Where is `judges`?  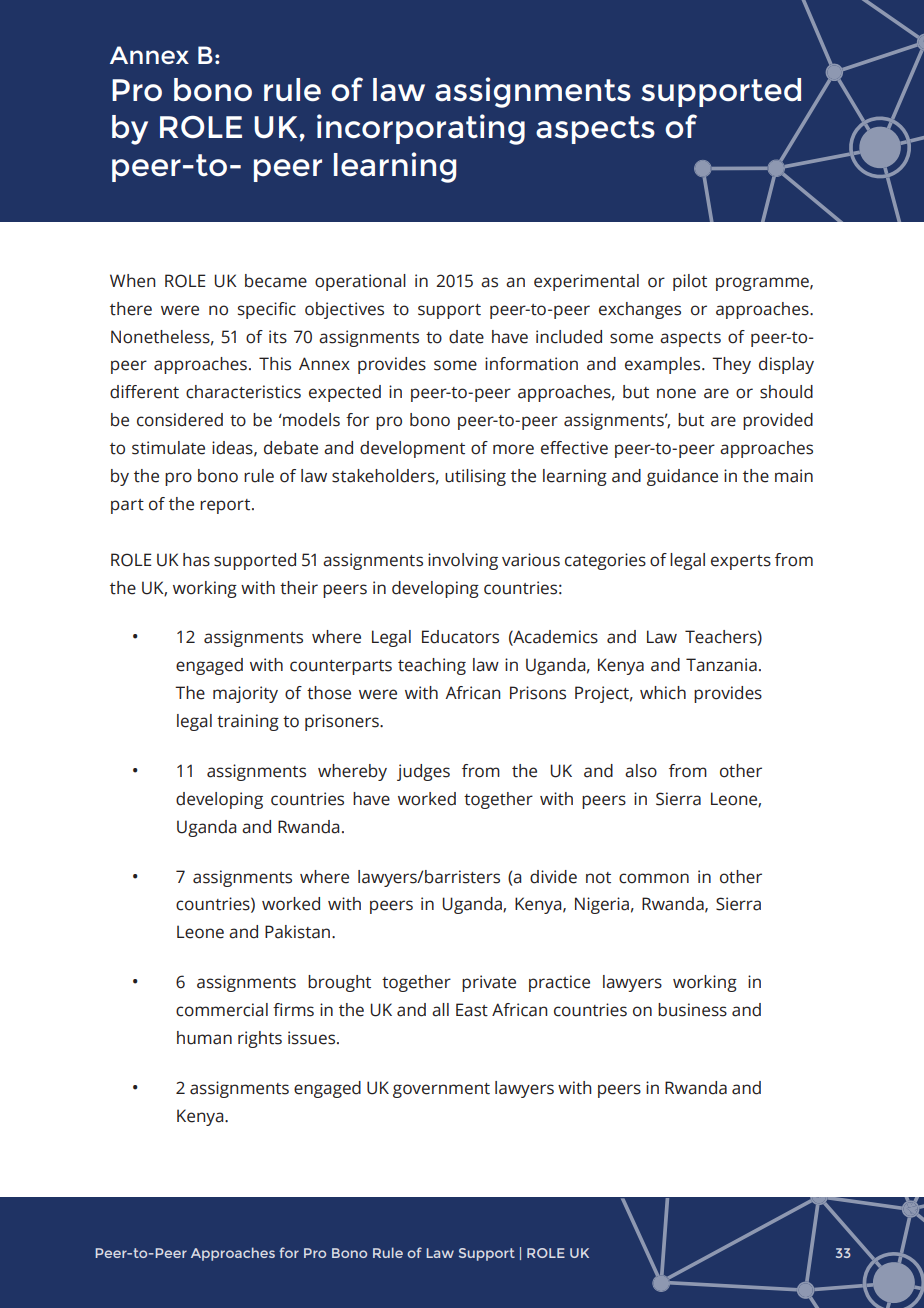
judges is located at coordinates (423, 772).
